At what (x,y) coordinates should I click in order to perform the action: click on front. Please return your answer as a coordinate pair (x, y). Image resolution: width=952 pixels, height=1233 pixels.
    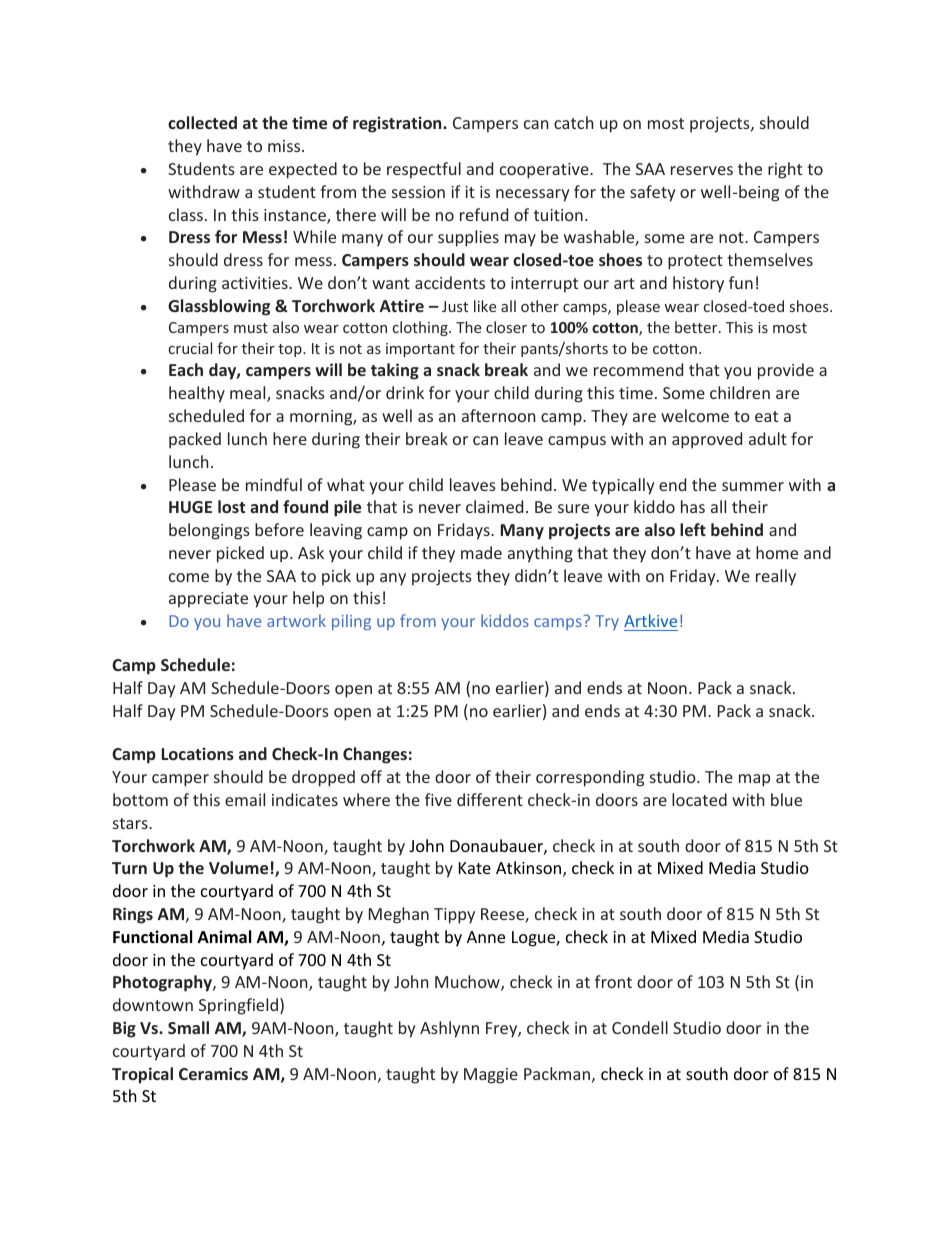
    Looking at the image, I should click on (613, 981).
